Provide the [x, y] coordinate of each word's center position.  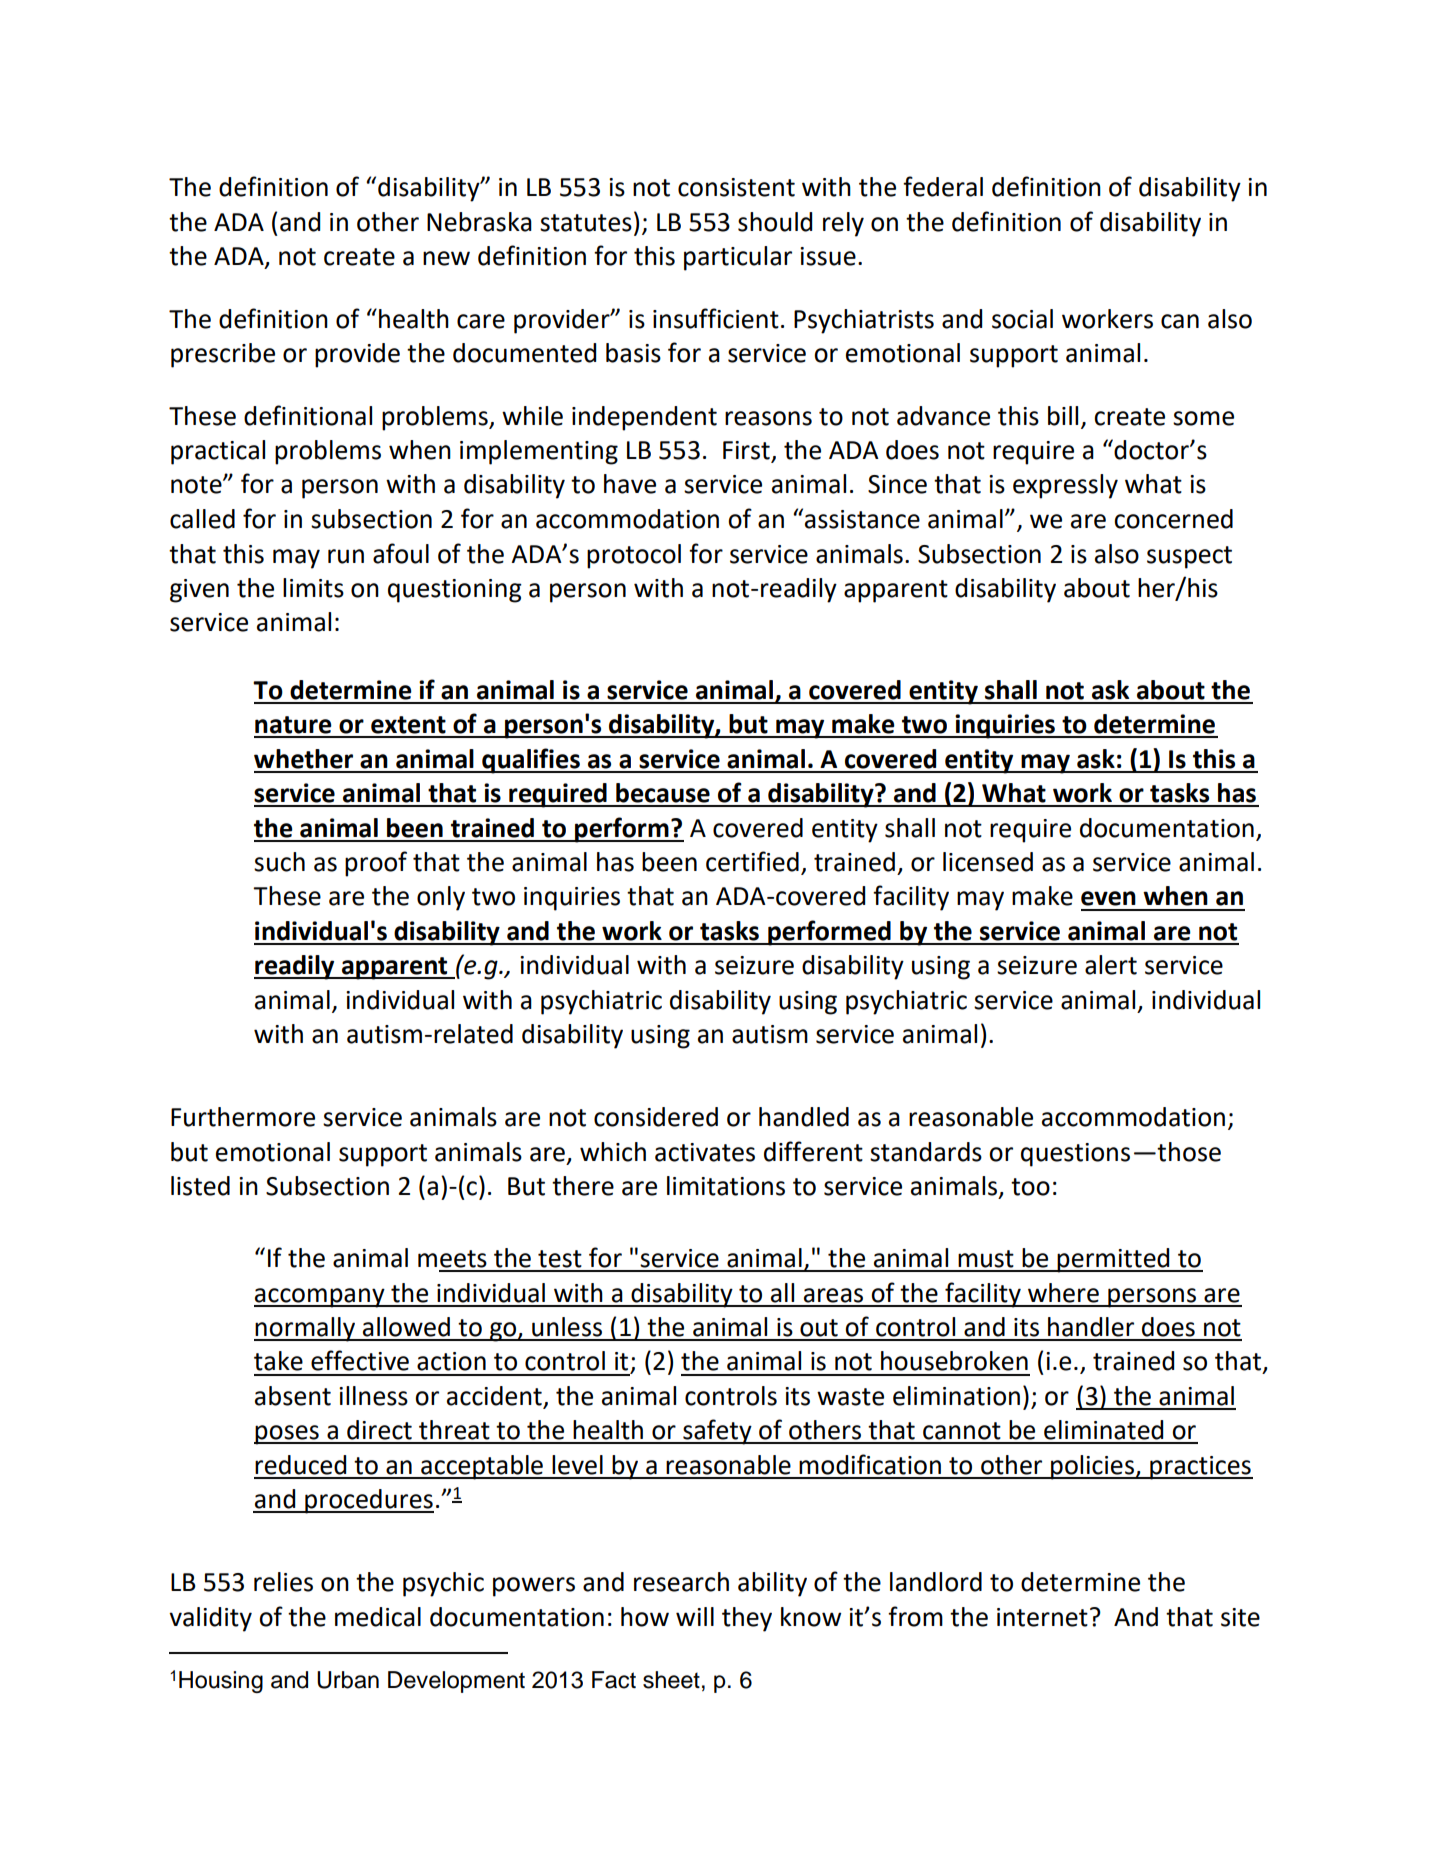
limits [313, 588]
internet [1042, 1617]
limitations [726, 1186]
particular [738, 258]
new [446, 258]
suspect [1189, 557]
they [747, 1619]
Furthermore [243, 1117]
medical [378, 1617]
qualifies [531, 761]
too [1030, 1187]
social [1022, 319]
